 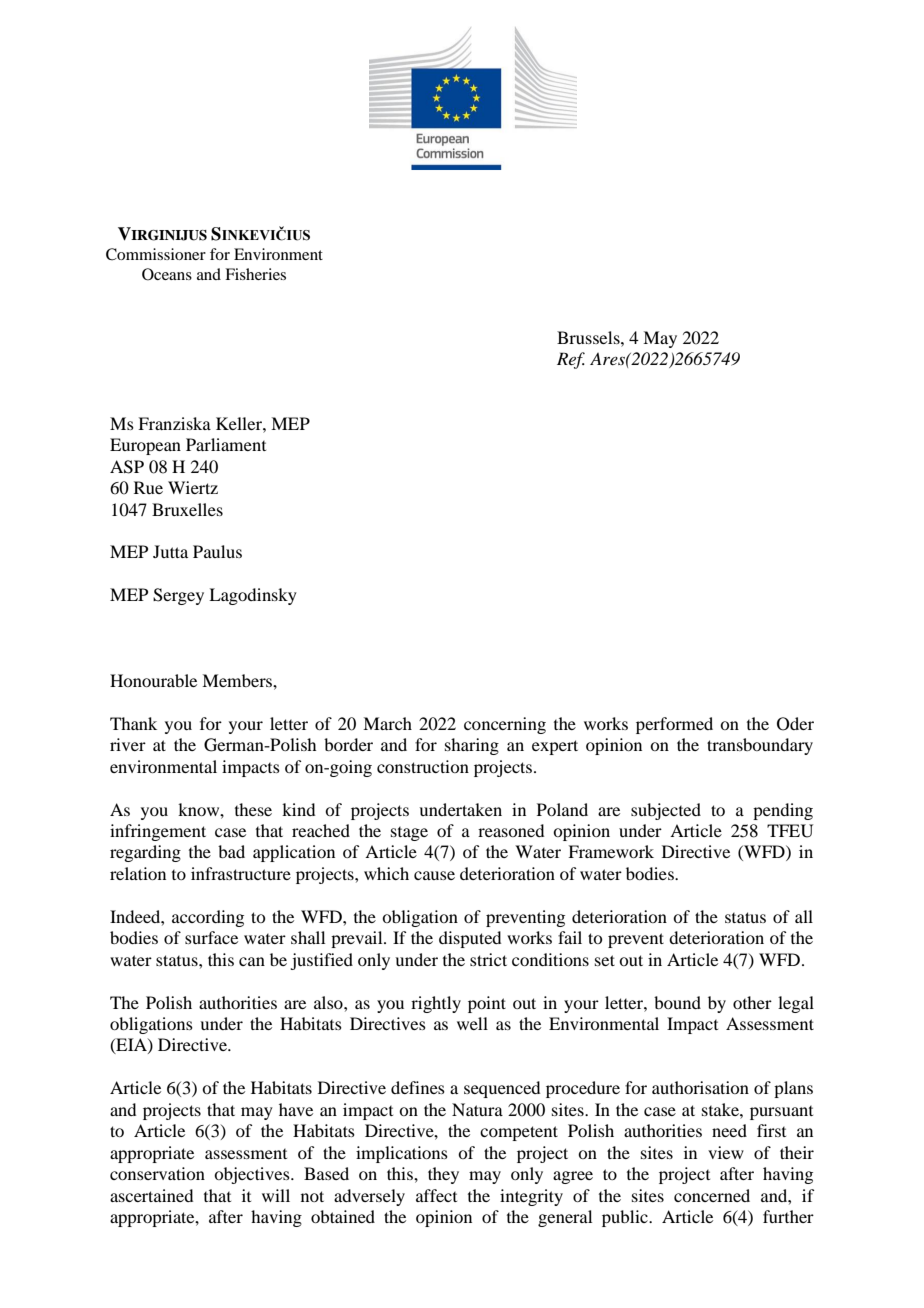 What do you see at coordinates (167, 274) in the screenshot?
I see `Oceans` at bounding box center [167, 274].
